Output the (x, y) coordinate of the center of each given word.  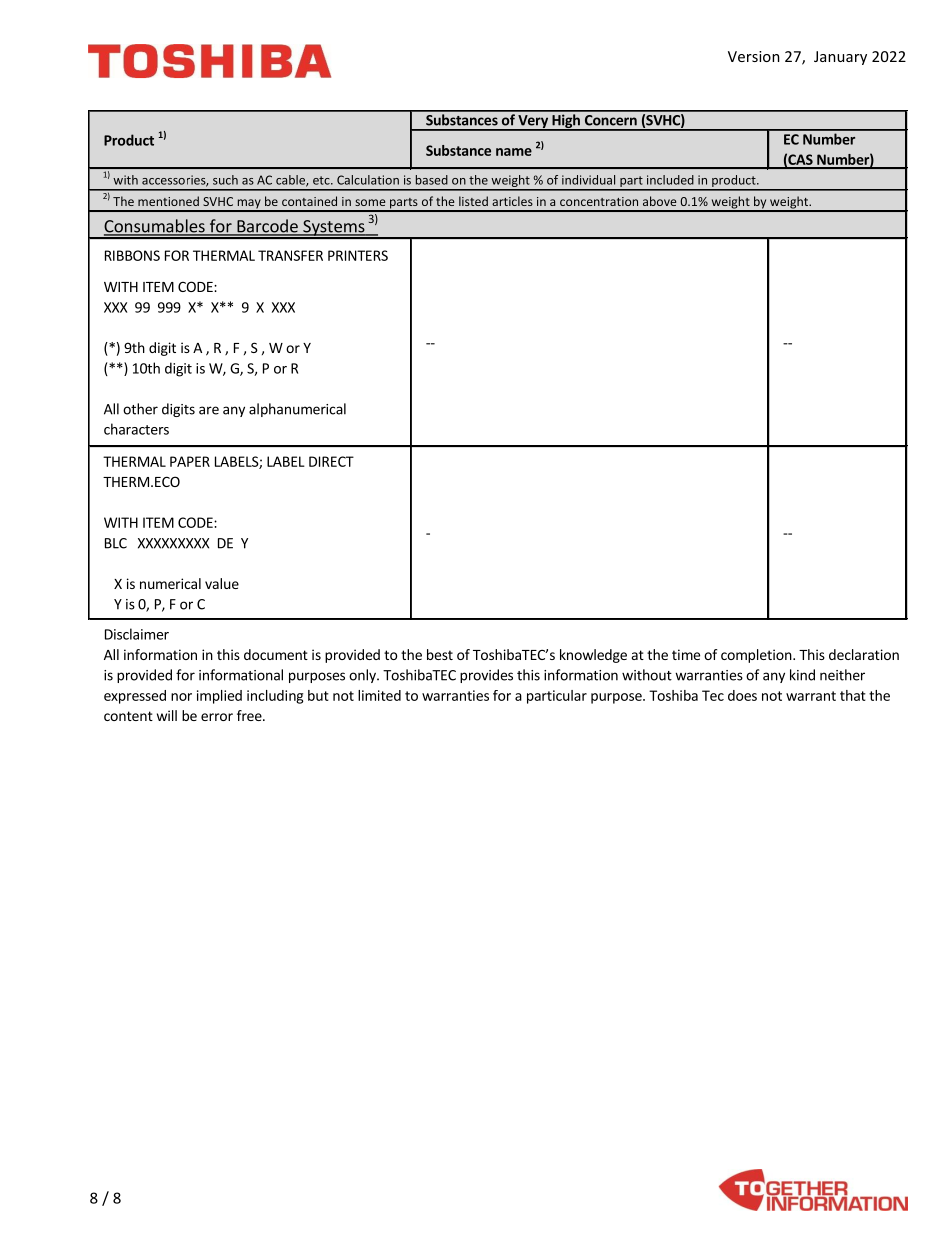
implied (219, 697)
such (225, 180)
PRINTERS (358, 255)
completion (756, 656)
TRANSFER (290, 255)
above (660, 201)
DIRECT (331, 461)
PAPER (190, 461)
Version (754, 56)
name (514, 152)
